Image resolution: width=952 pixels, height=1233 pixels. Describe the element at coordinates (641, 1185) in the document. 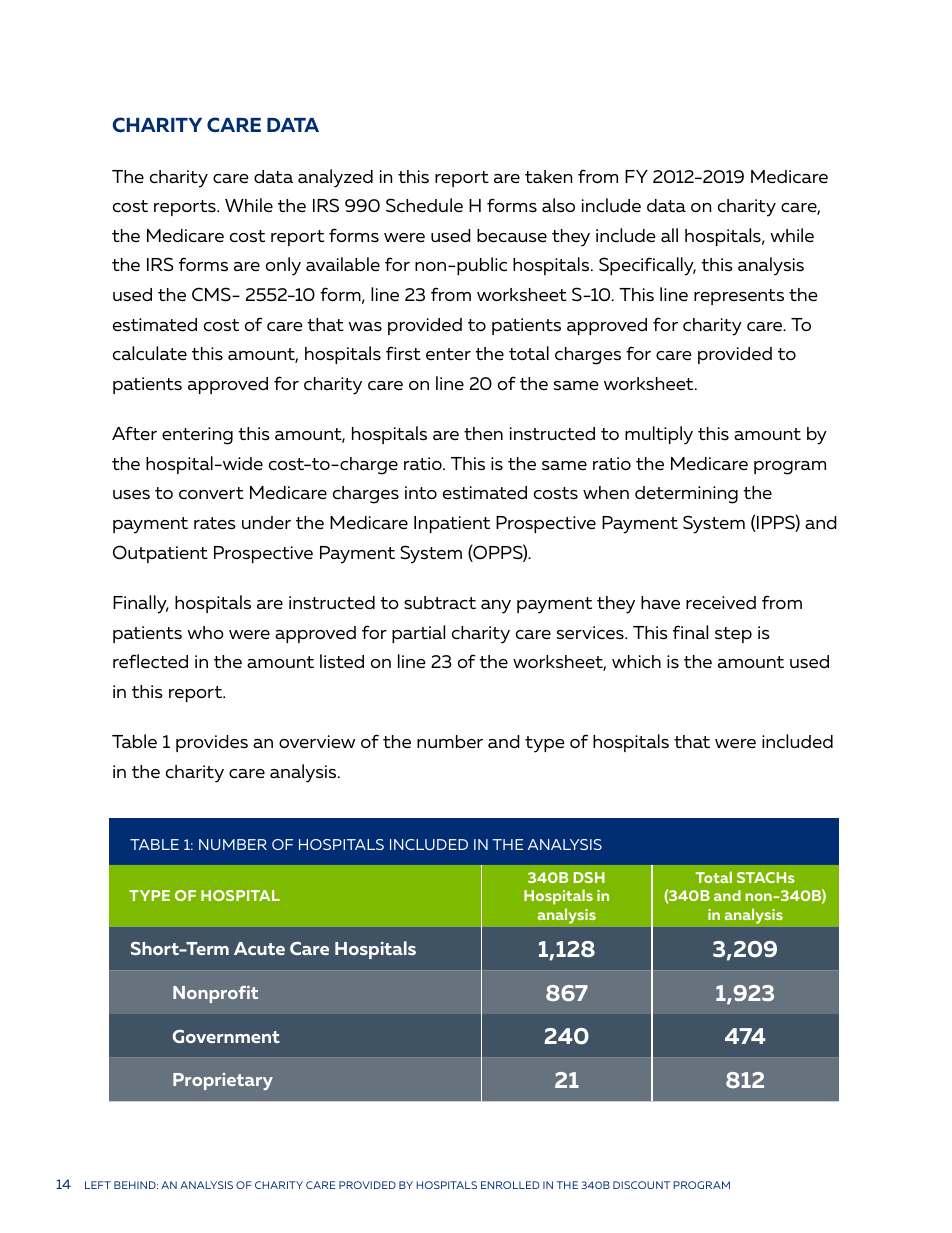

I see `DISCOUNT` at that location.
